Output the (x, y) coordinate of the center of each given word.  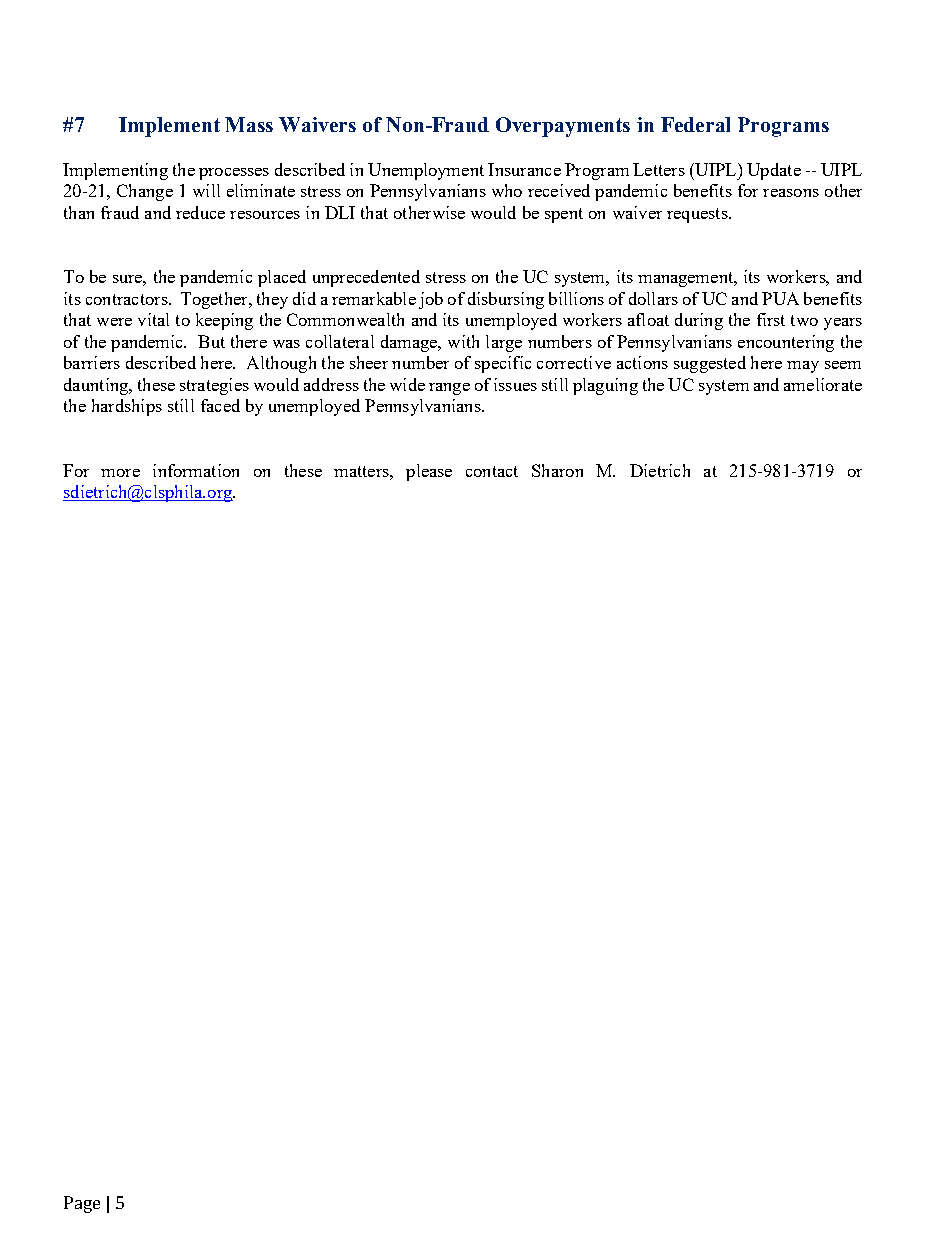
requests (698, 215)
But (211, 341)
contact (492, 471)
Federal (695, 124)
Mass (249, 124)
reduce (200, 212)
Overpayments (563, 127)
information (196, 470)
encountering (786, 343)
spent (564, 215)
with (463, 341)
